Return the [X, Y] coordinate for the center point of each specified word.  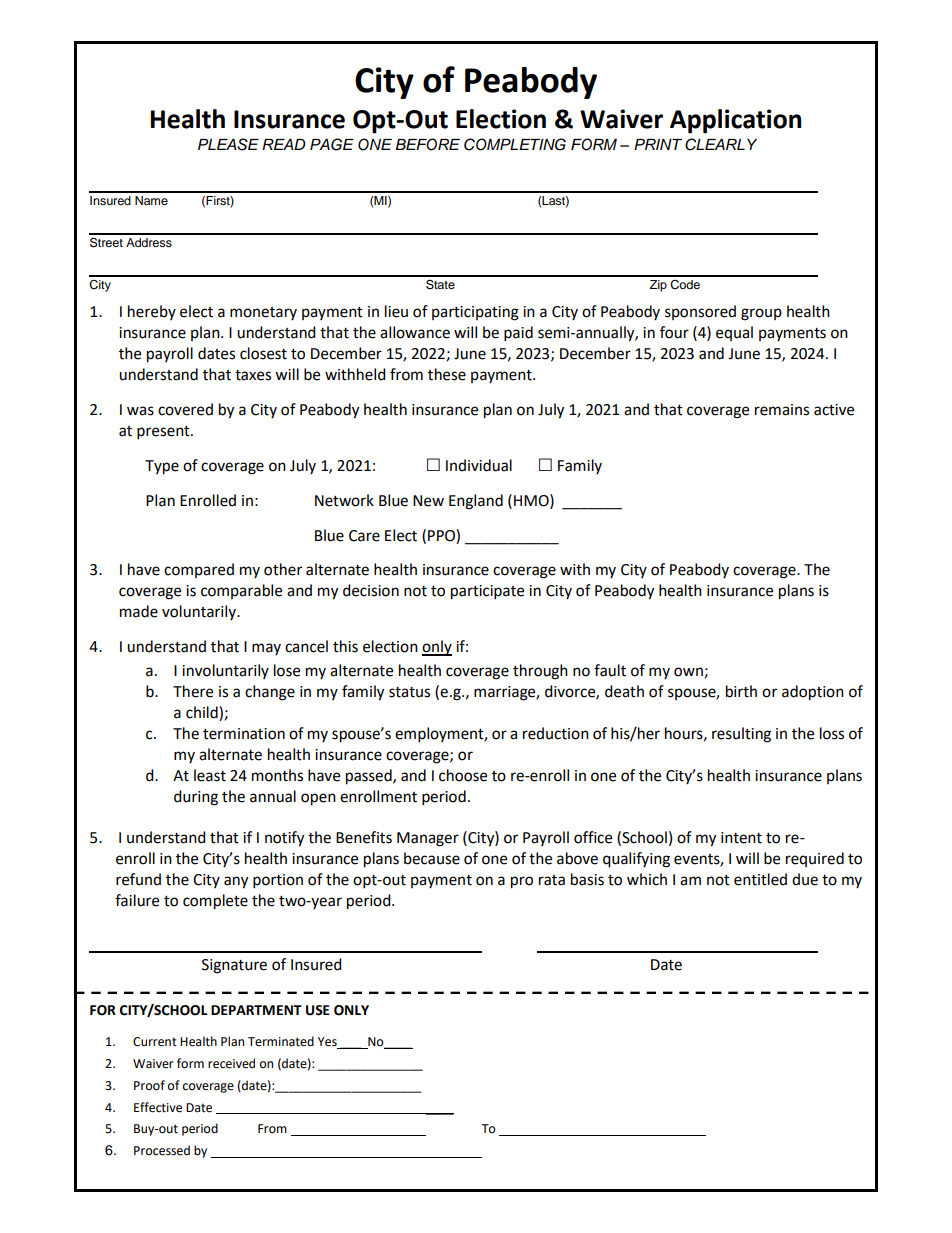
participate [487, 592]
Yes [328, 1043]
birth [741, 691]
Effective [158, 1107]
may [266, 649]
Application [735, 121]
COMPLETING [515, 144]
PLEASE [228, 144]
